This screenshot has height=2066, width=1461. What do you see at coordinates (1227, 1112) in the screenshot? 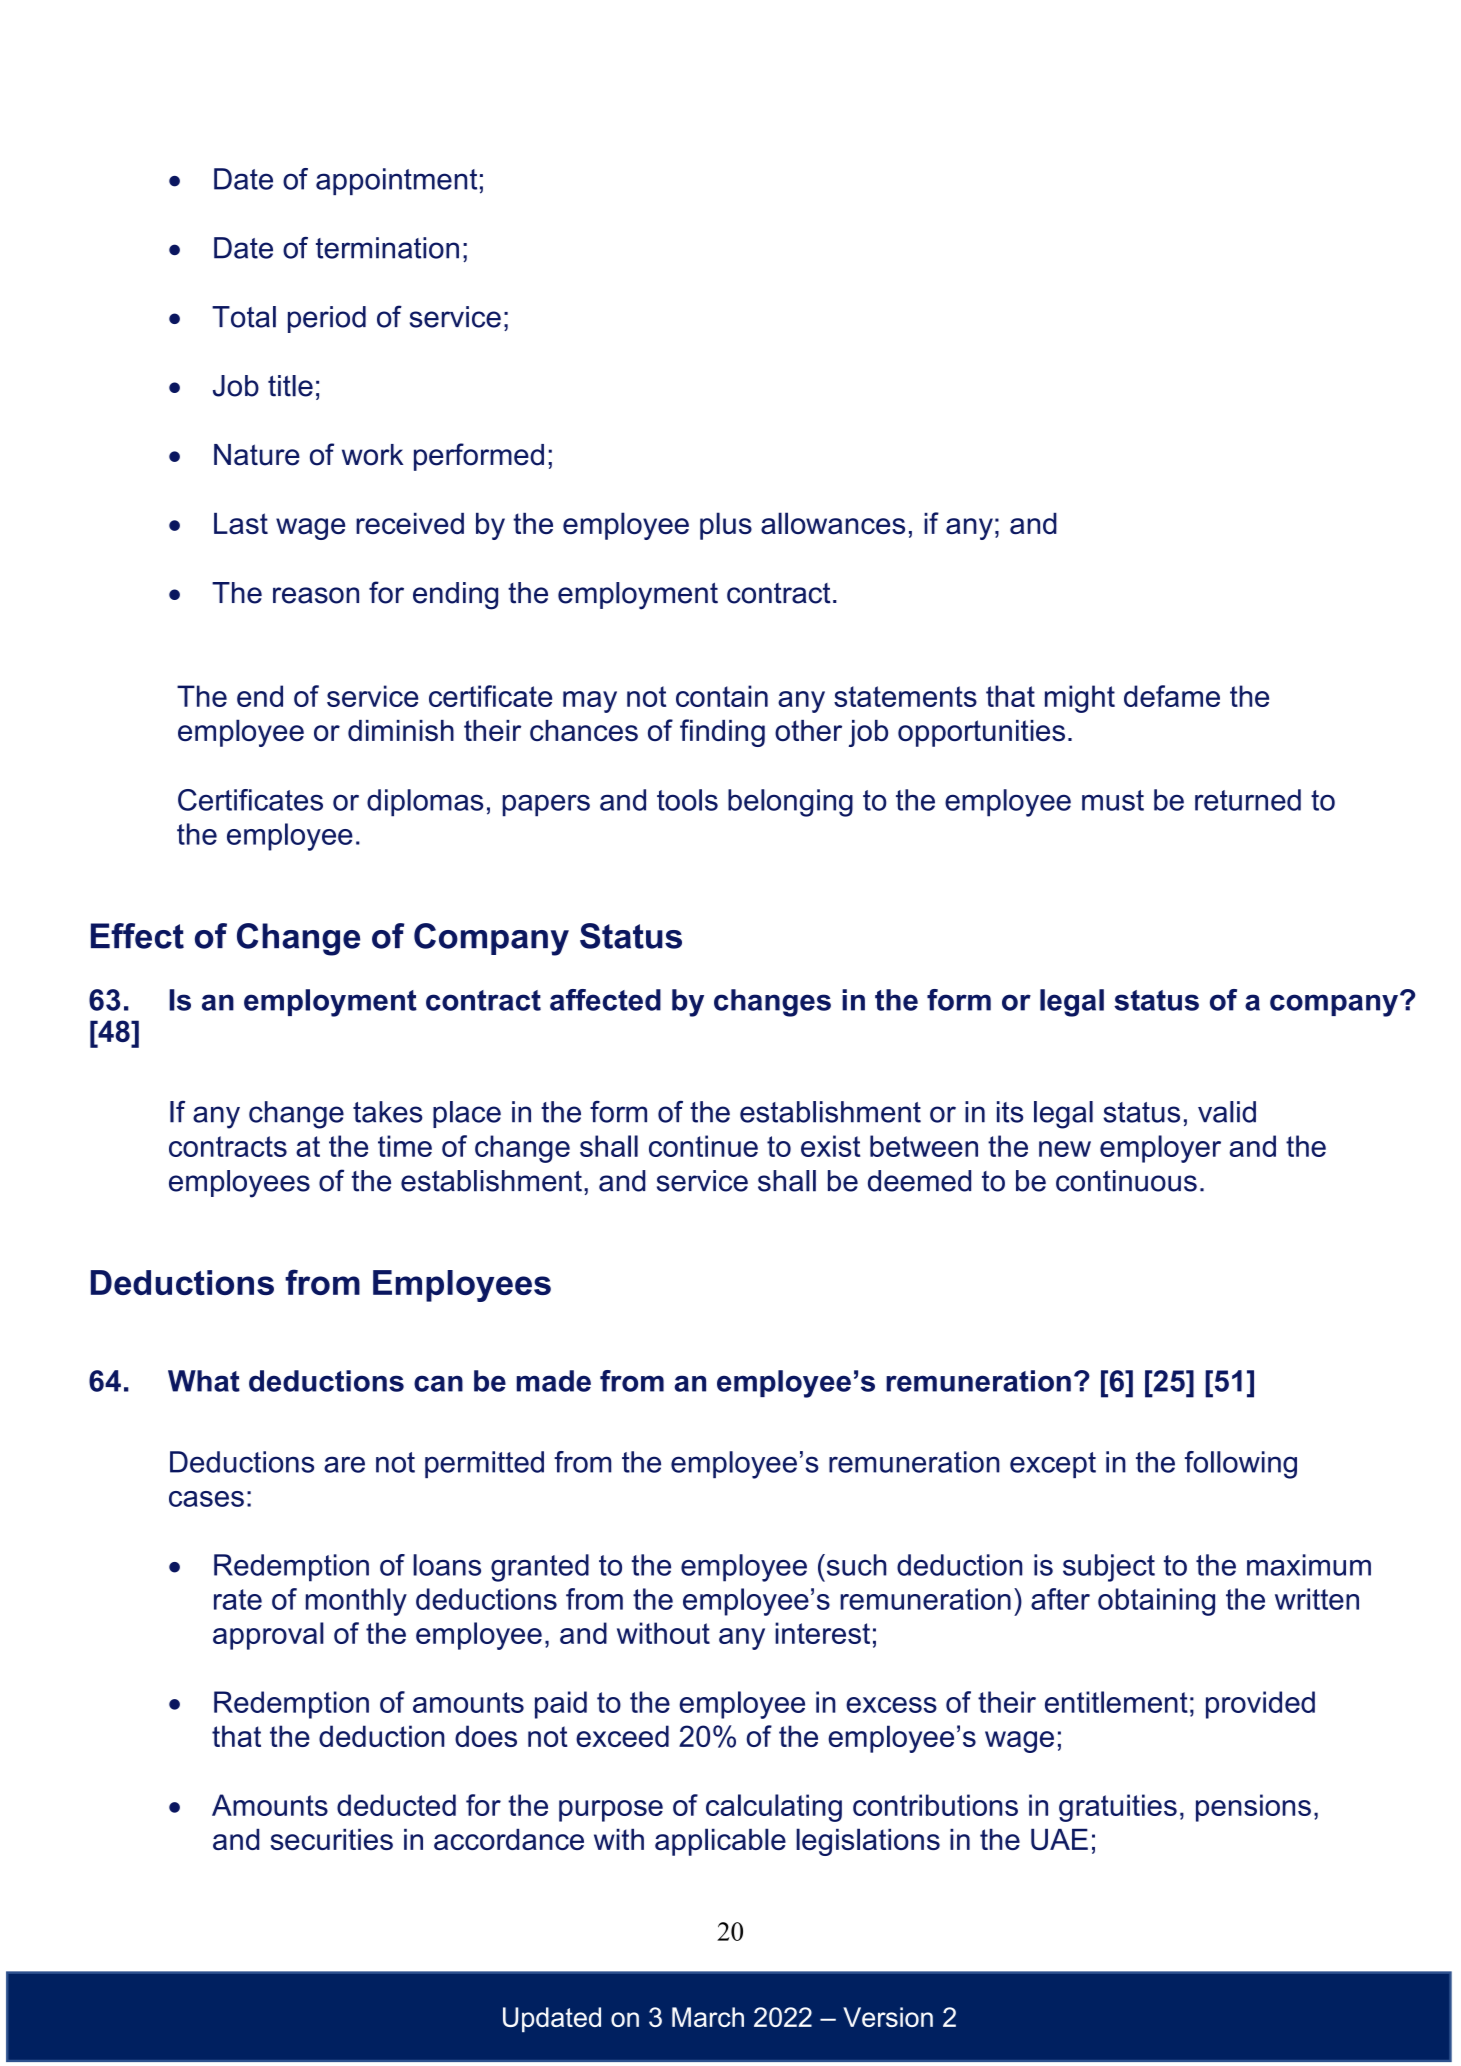
I see `valid` at bounding box center [1227, 1112].
